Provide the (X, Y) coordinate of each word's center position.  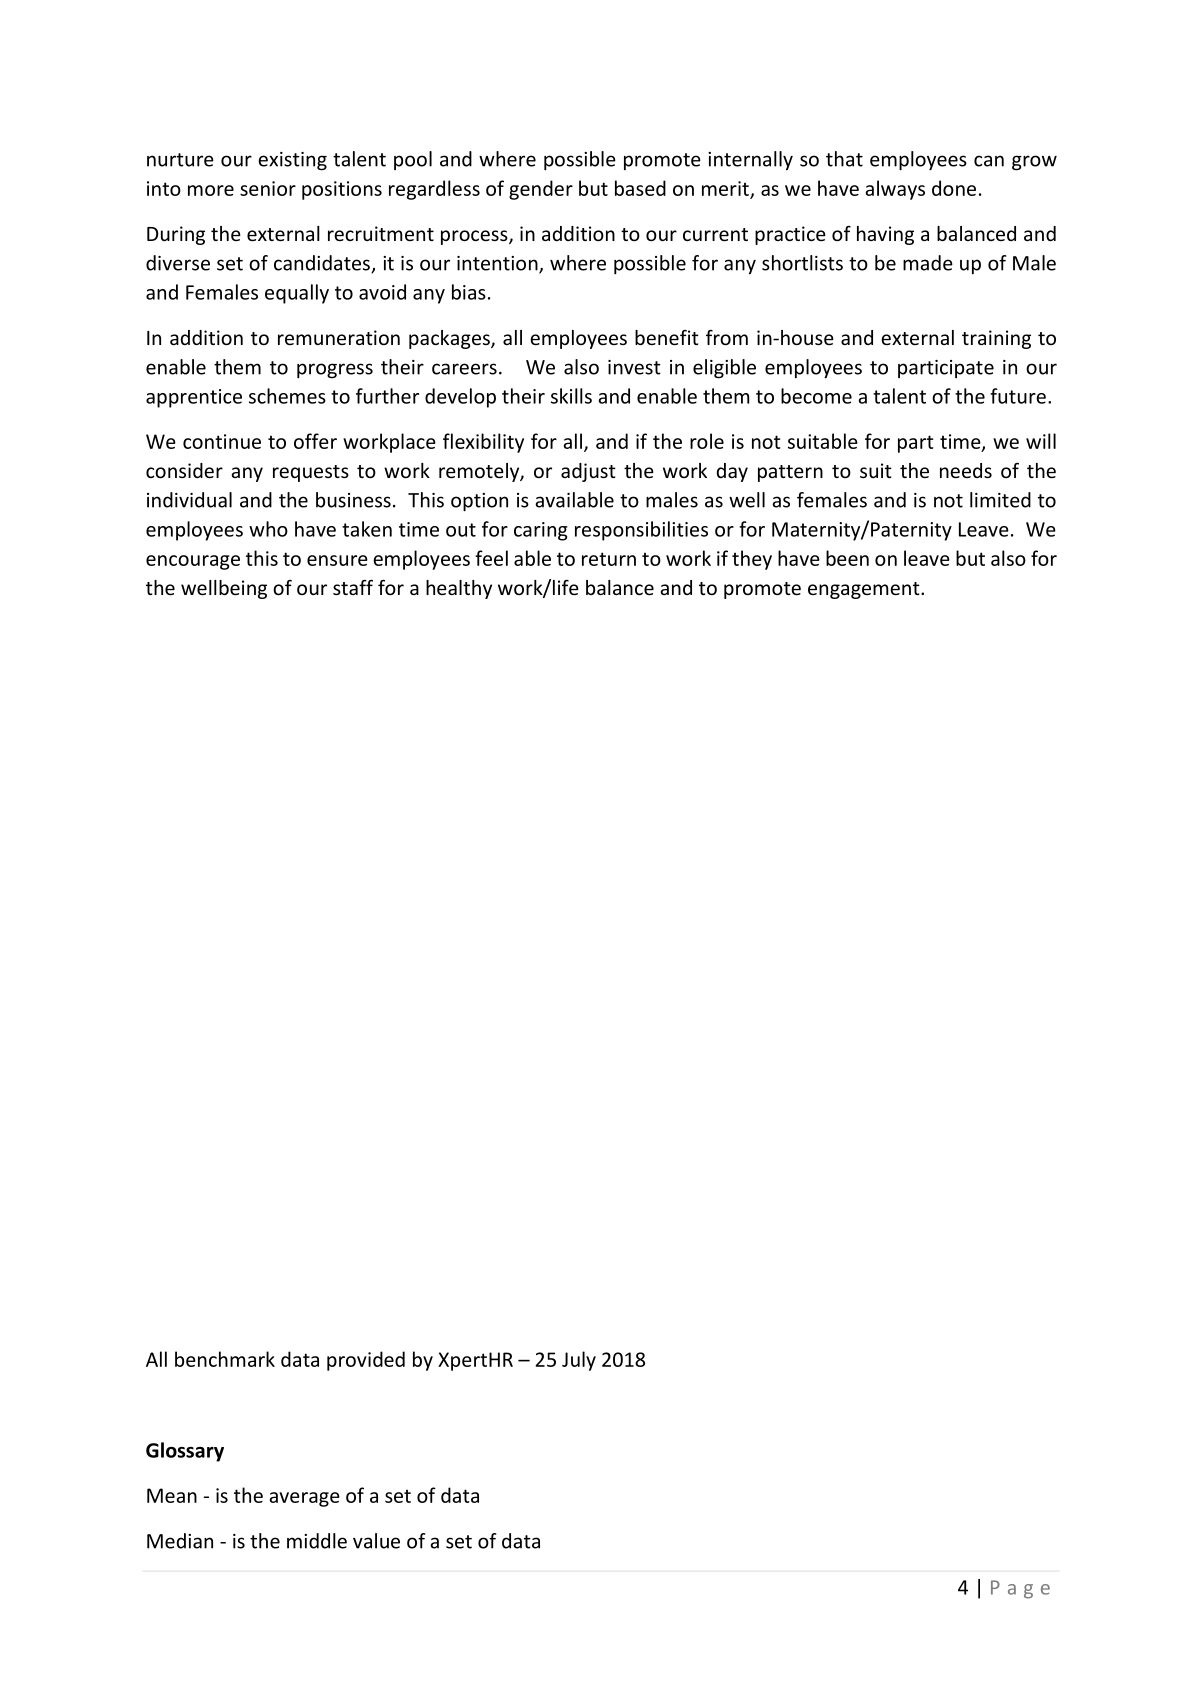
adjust (588, 472)
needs (966, 470)
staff (353, 587)
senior (268, 188)
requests (311, 473)
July (579, 1361)
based (640, 188)
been (847, 558)
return (609, 559)
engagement (865, 590)
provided (366, 1361)
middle (317, 1541)
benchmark (225, 1359)
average (304, 1499)
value (376, 1541)
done (954, 188)
